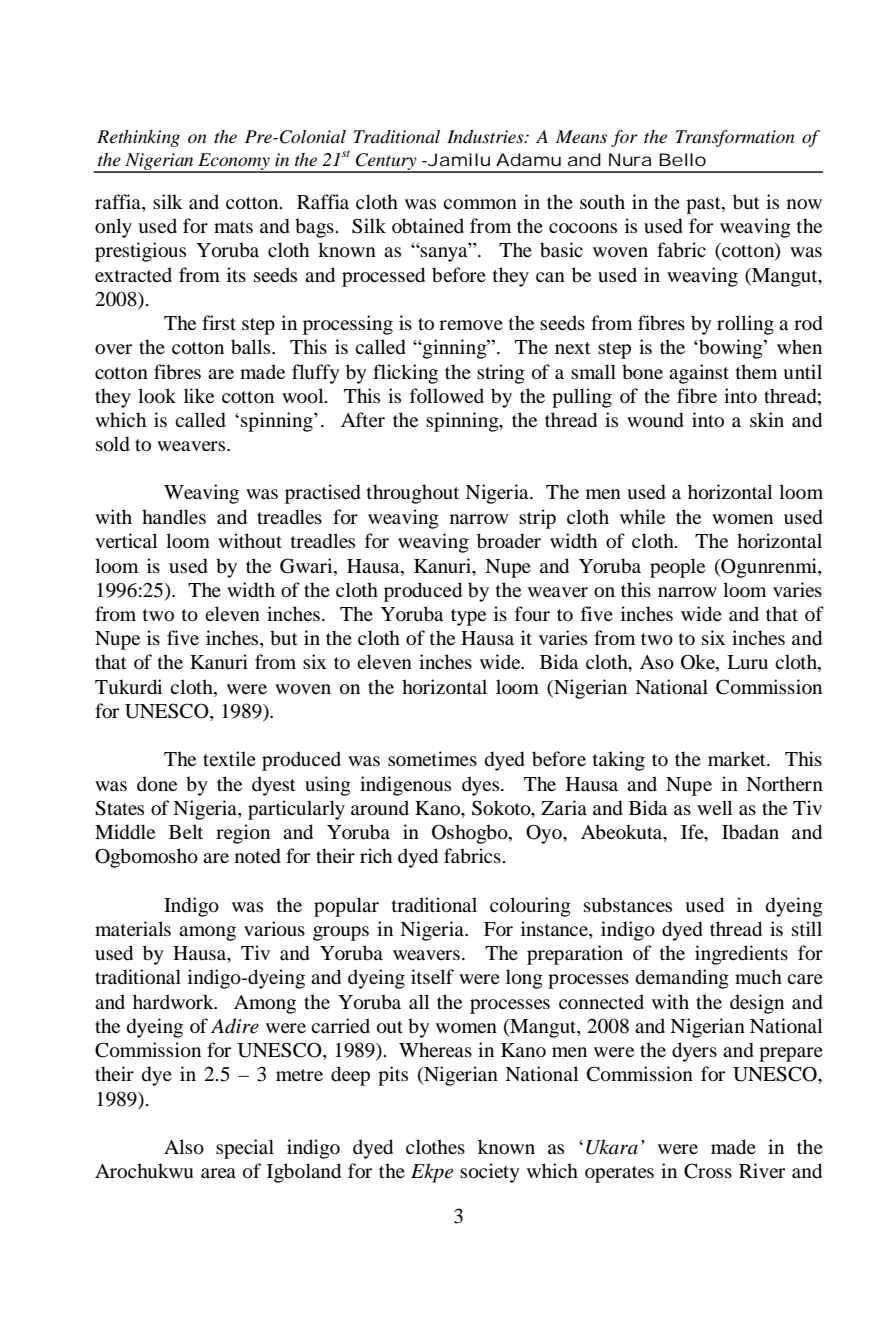  What do you see at coordinates (490, 1173) in the document?
I see `society` at bounding box center [490, 1173].
